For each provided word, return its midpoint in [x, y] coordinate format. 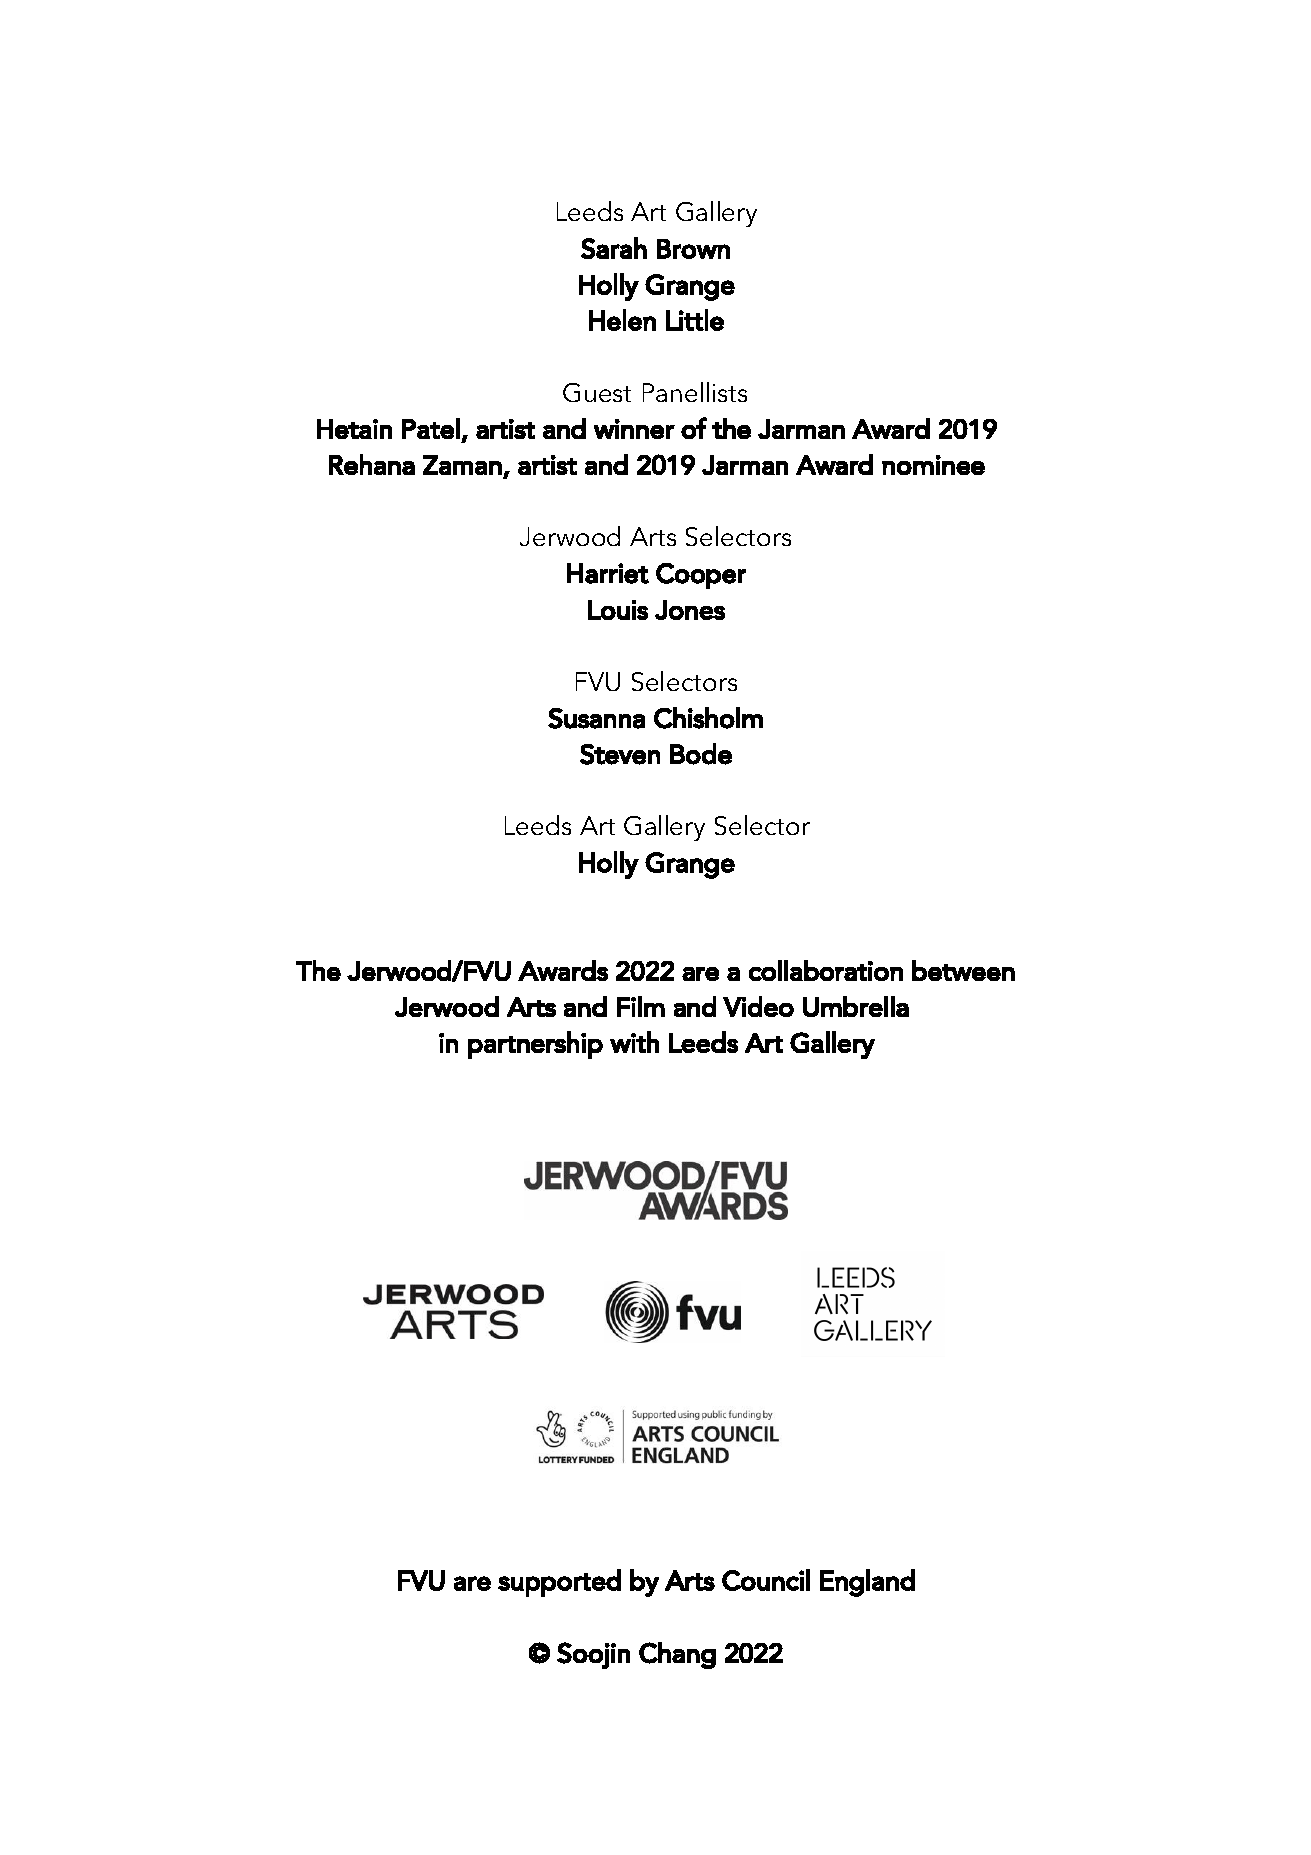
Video [758, 1006]
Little [695, 320]
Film [641, 1006]
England [867, 1583]
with [634, 1042]
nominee [933, 465]
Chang [677, 1655]
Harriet [608, 573]
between [963, 970]
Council [766, 1580]
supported [559, 1583]
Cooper [701, 576]
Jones [690, 610]
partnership [535, 1045]
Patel [431, 428]
